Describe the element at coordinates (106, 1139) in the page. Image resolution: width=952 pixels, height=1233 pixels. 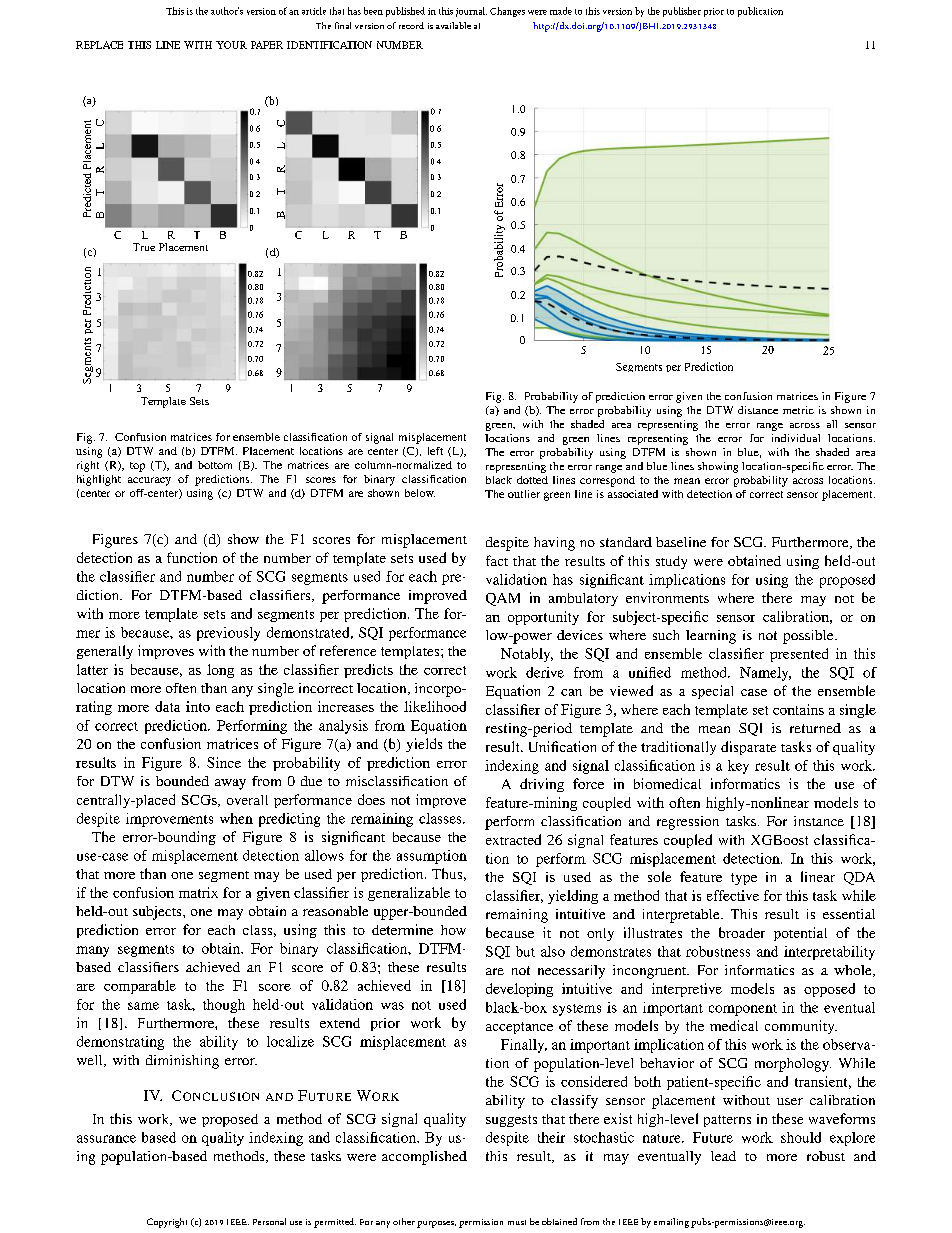
I see `assurance` at that location.
